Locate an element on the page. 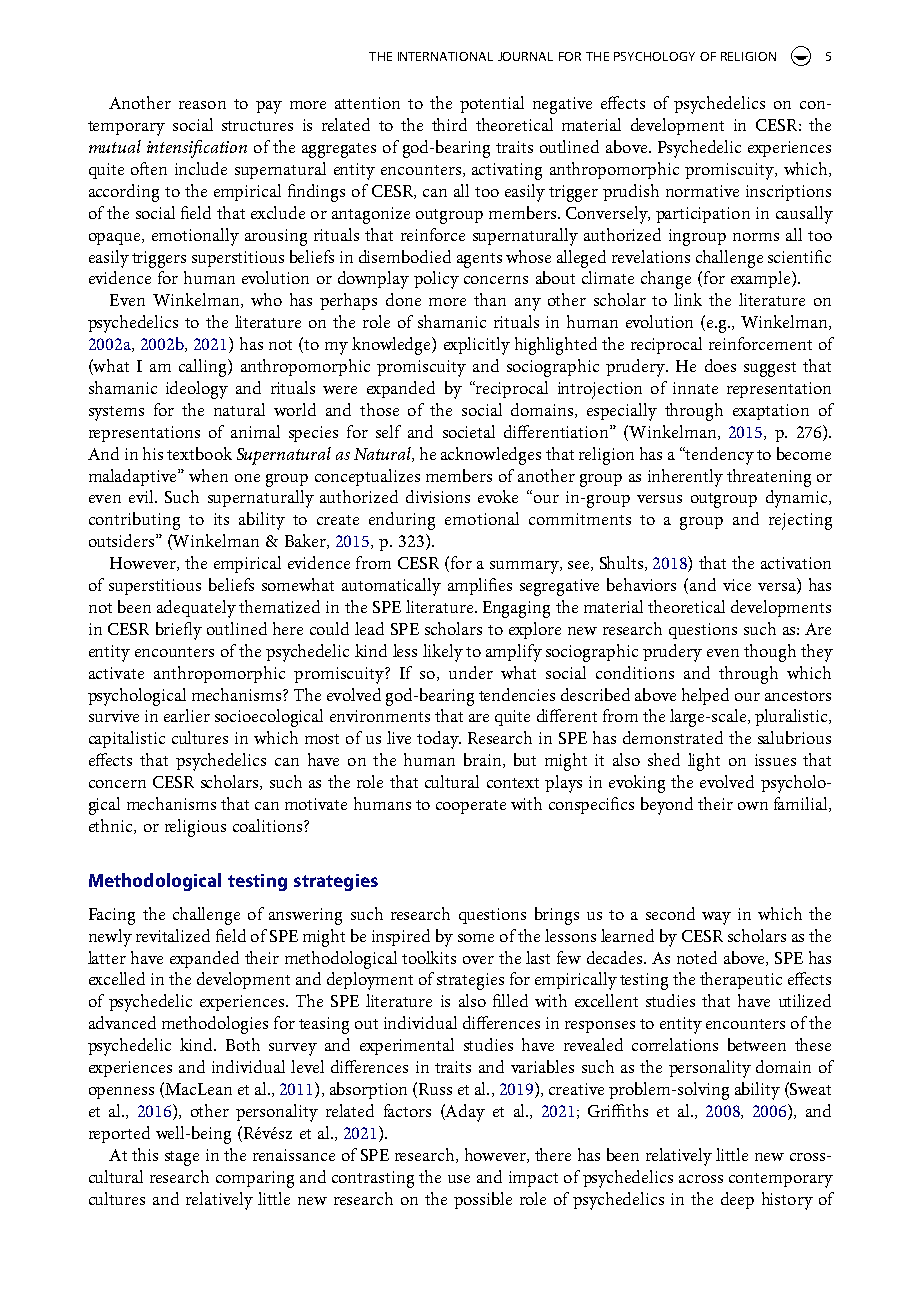 The width and height of the image is (920, 1314). stage is located at coordinates (182, 1158).
